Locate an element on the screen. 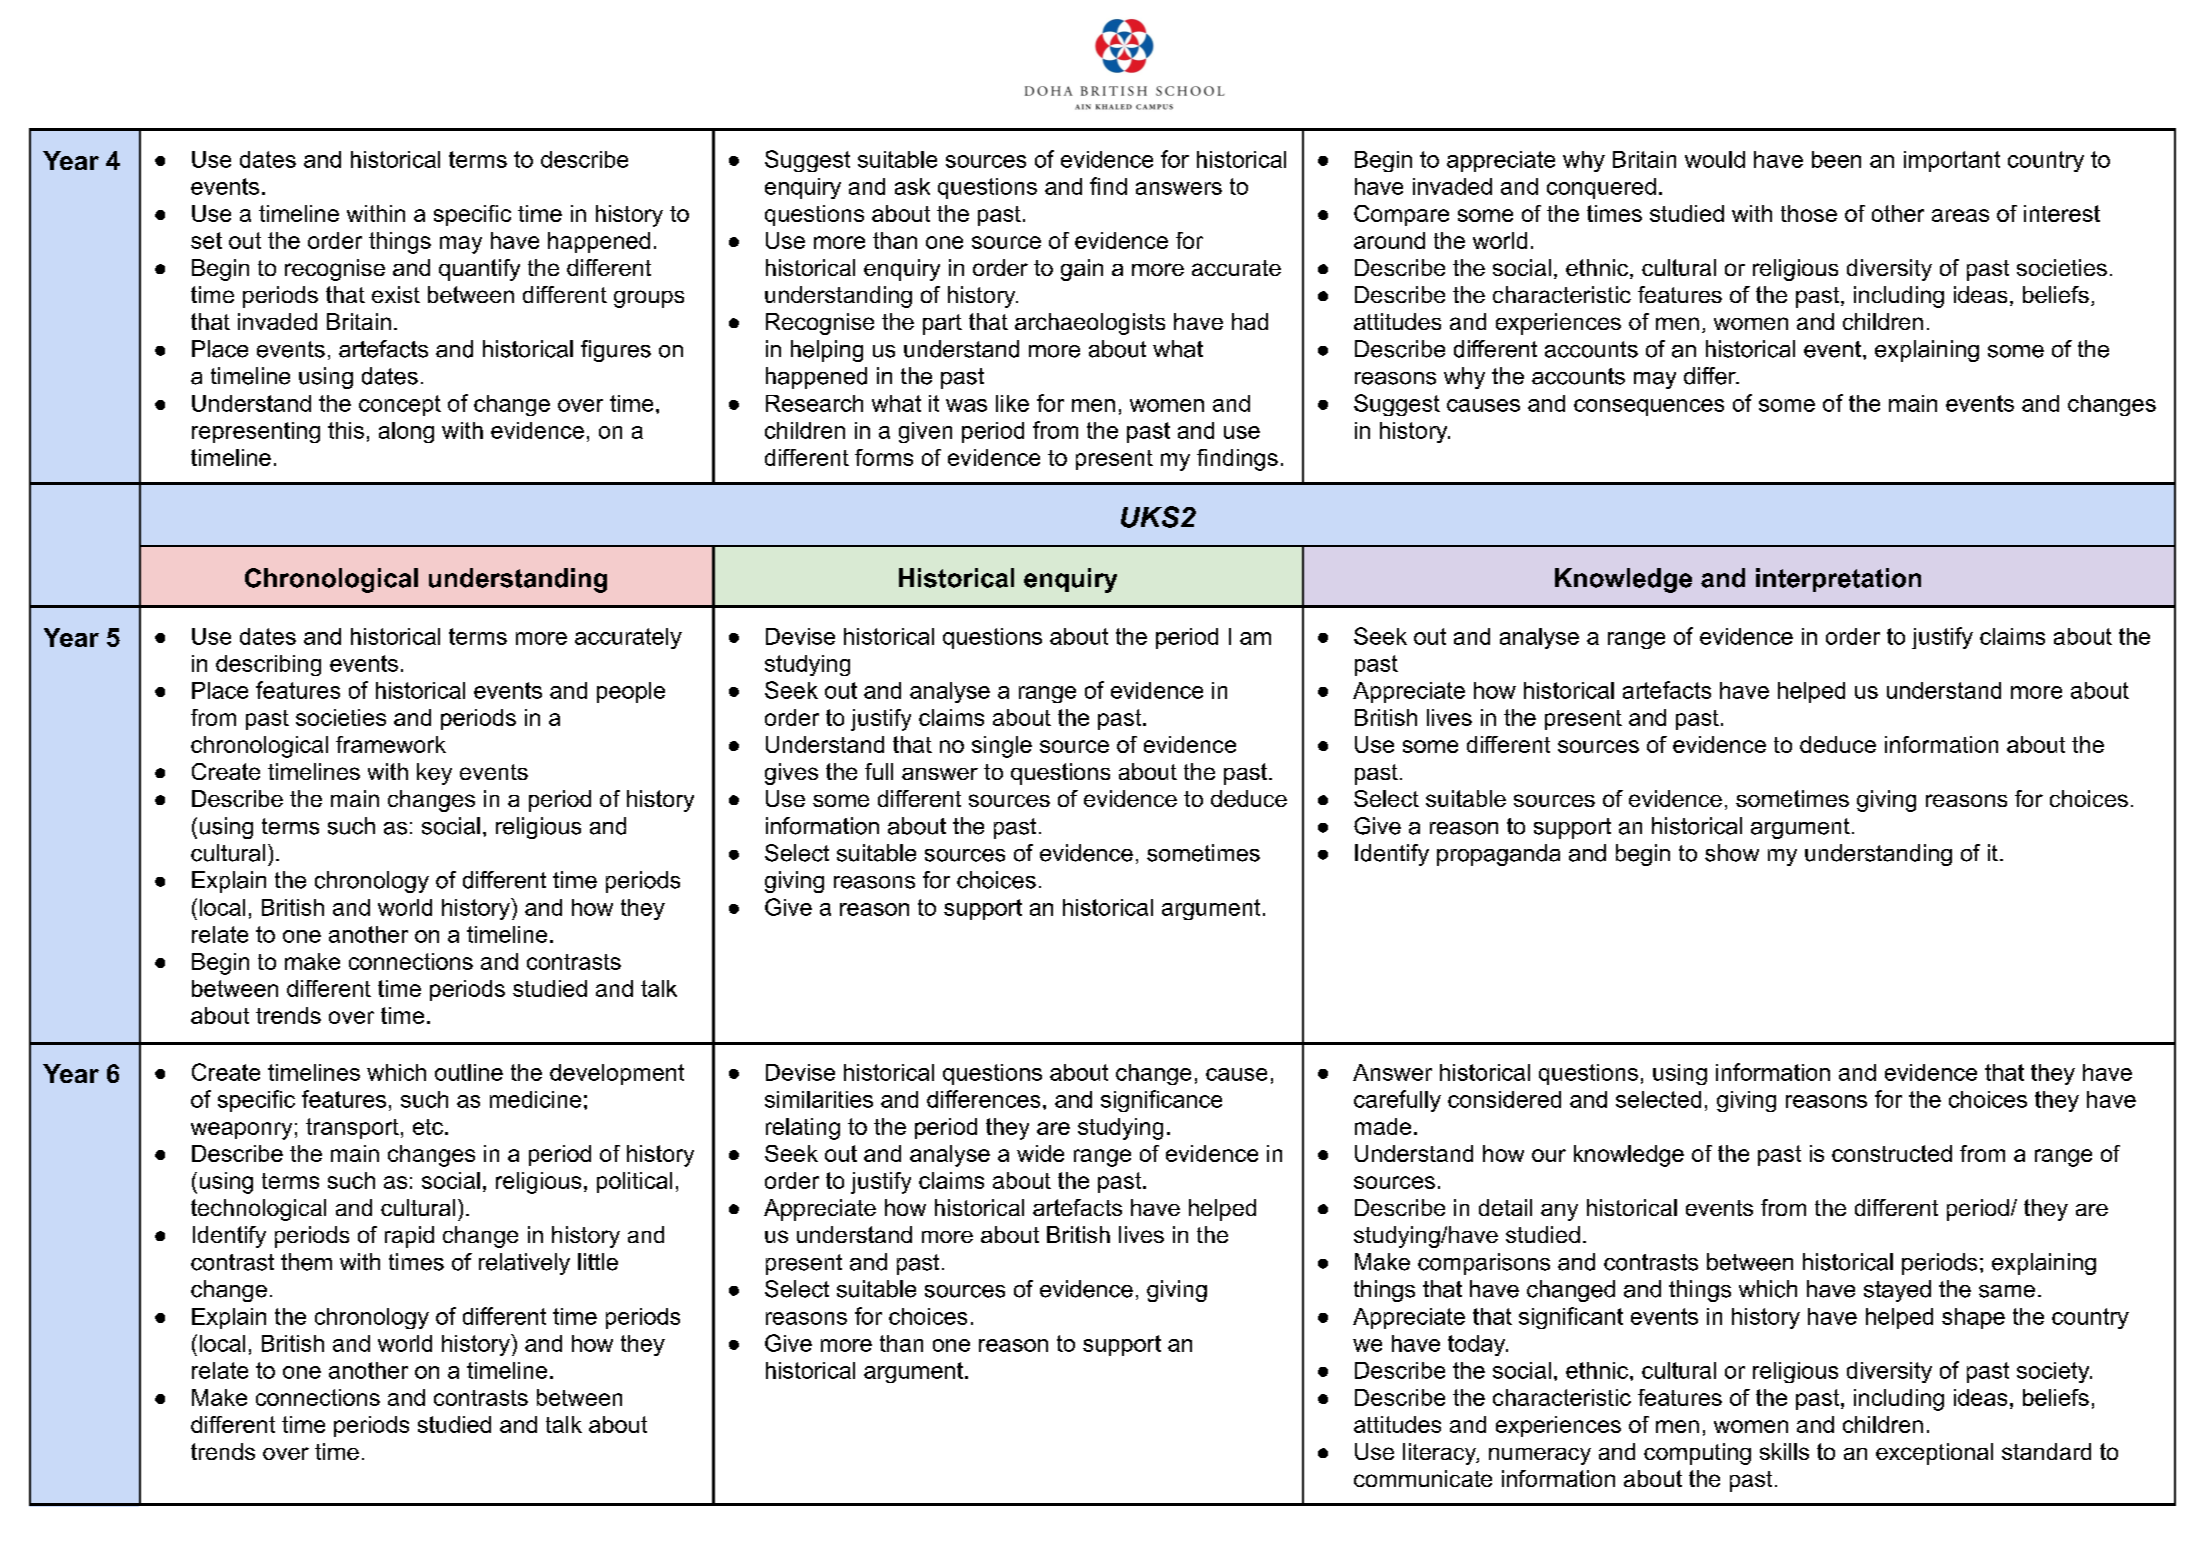  quantify is located at coordinates (479, 270).
